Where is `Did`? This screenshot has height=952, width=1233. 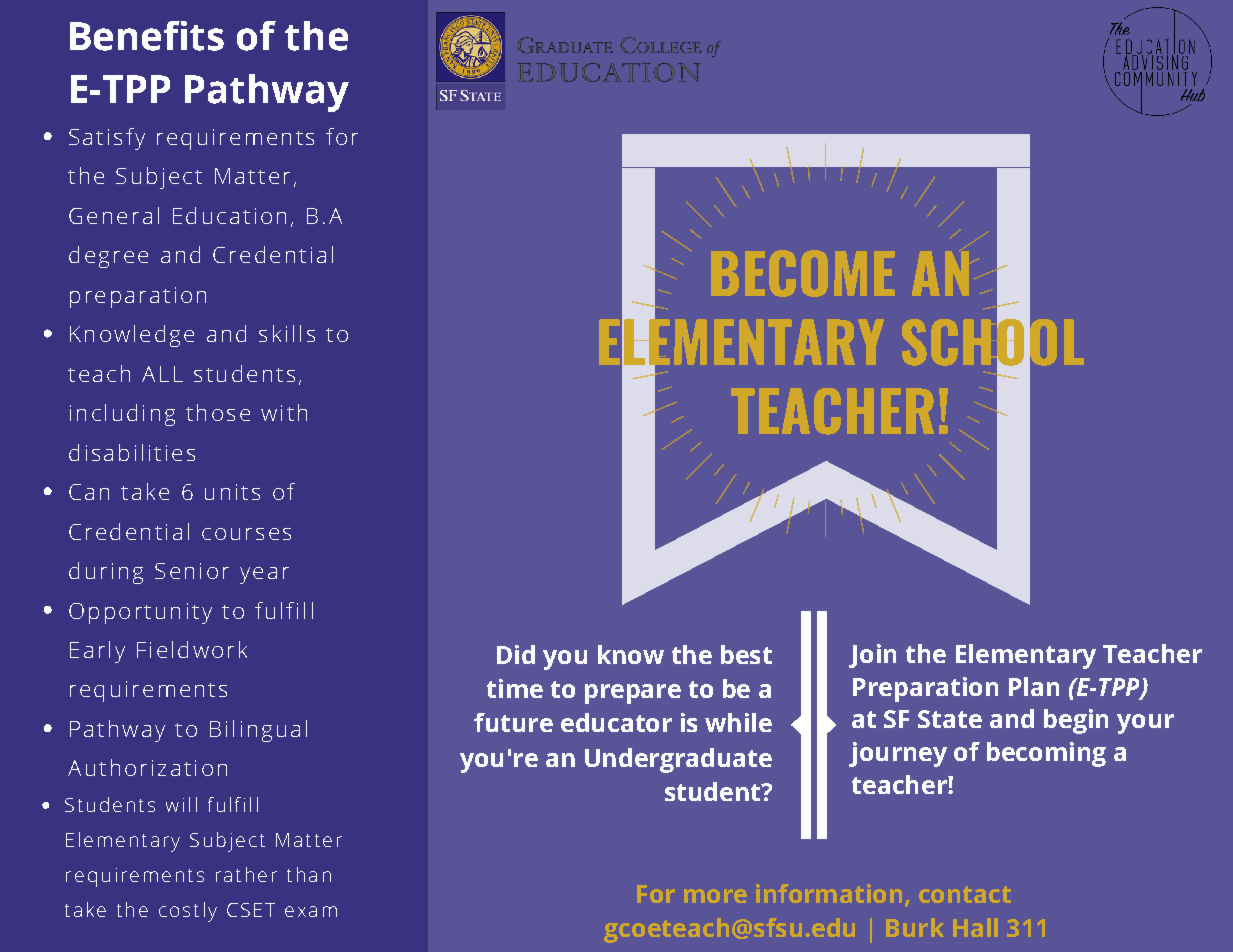 Did is located at coordinates (516, 654).
